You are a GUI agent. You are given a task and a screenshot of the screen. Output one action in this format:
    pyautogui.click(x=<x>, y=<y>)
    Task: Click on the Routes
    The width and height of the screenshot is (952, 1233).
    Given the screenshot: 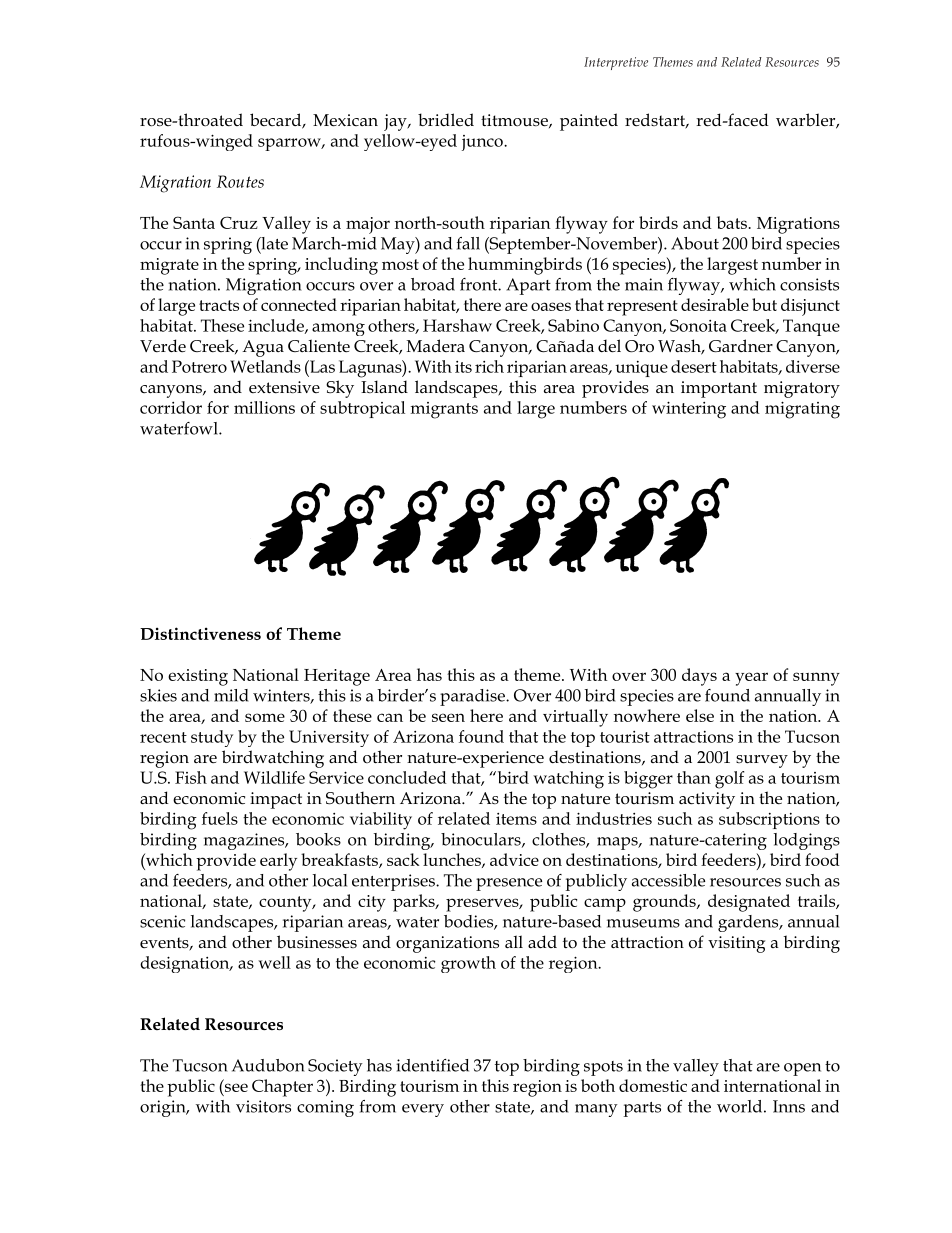 What is the action you would take?
    pyautogui.click(x=240, y=181)
